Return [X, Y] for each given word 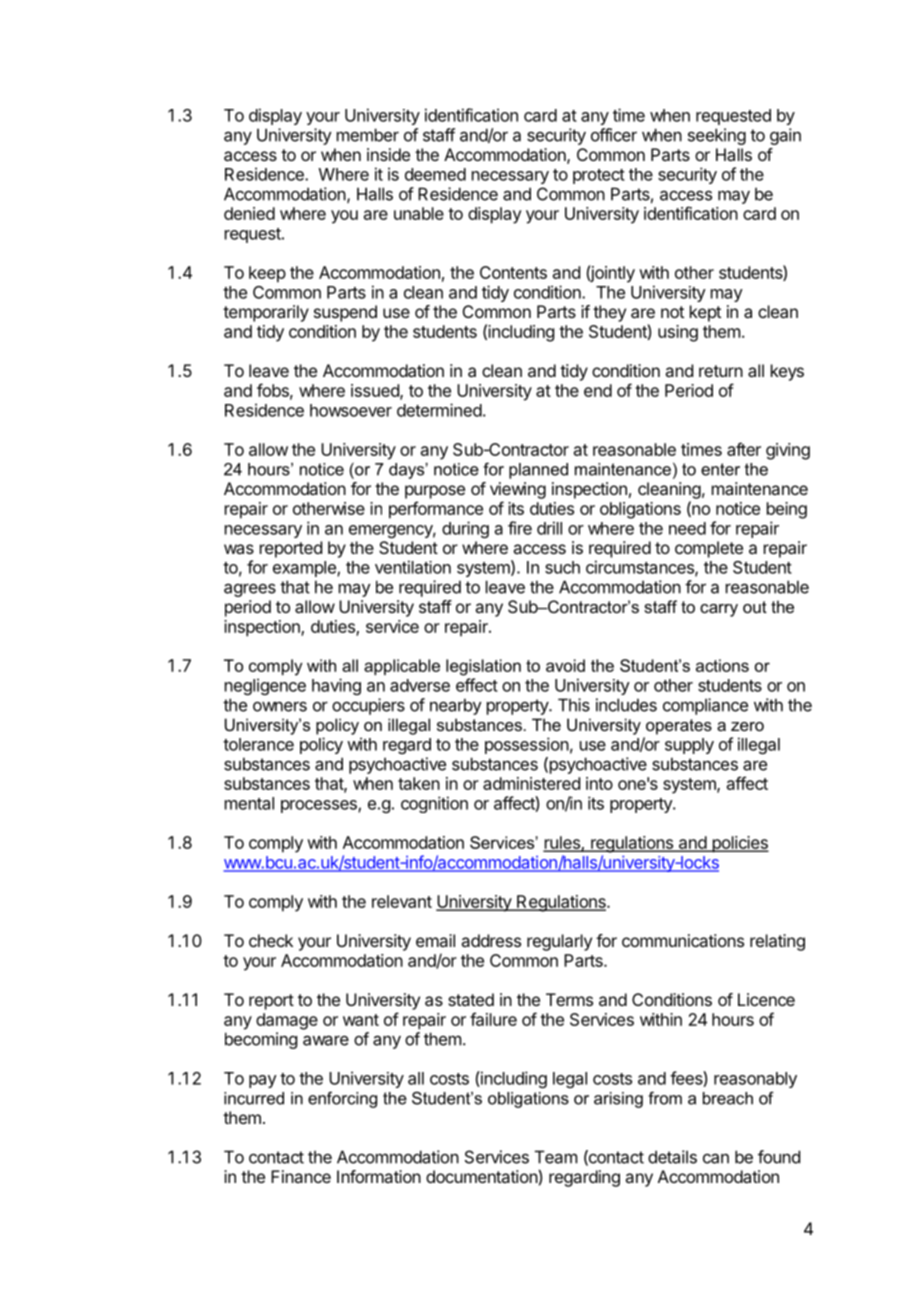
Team [556, 1157]
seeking [717, 136]
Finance [301, 1176]
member [368, 135]
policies [739, 844]
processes [320, 806]
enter [720, 469]
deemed [435, 174]
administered [531, 783]
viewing [518, 490]
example [305, 569]
